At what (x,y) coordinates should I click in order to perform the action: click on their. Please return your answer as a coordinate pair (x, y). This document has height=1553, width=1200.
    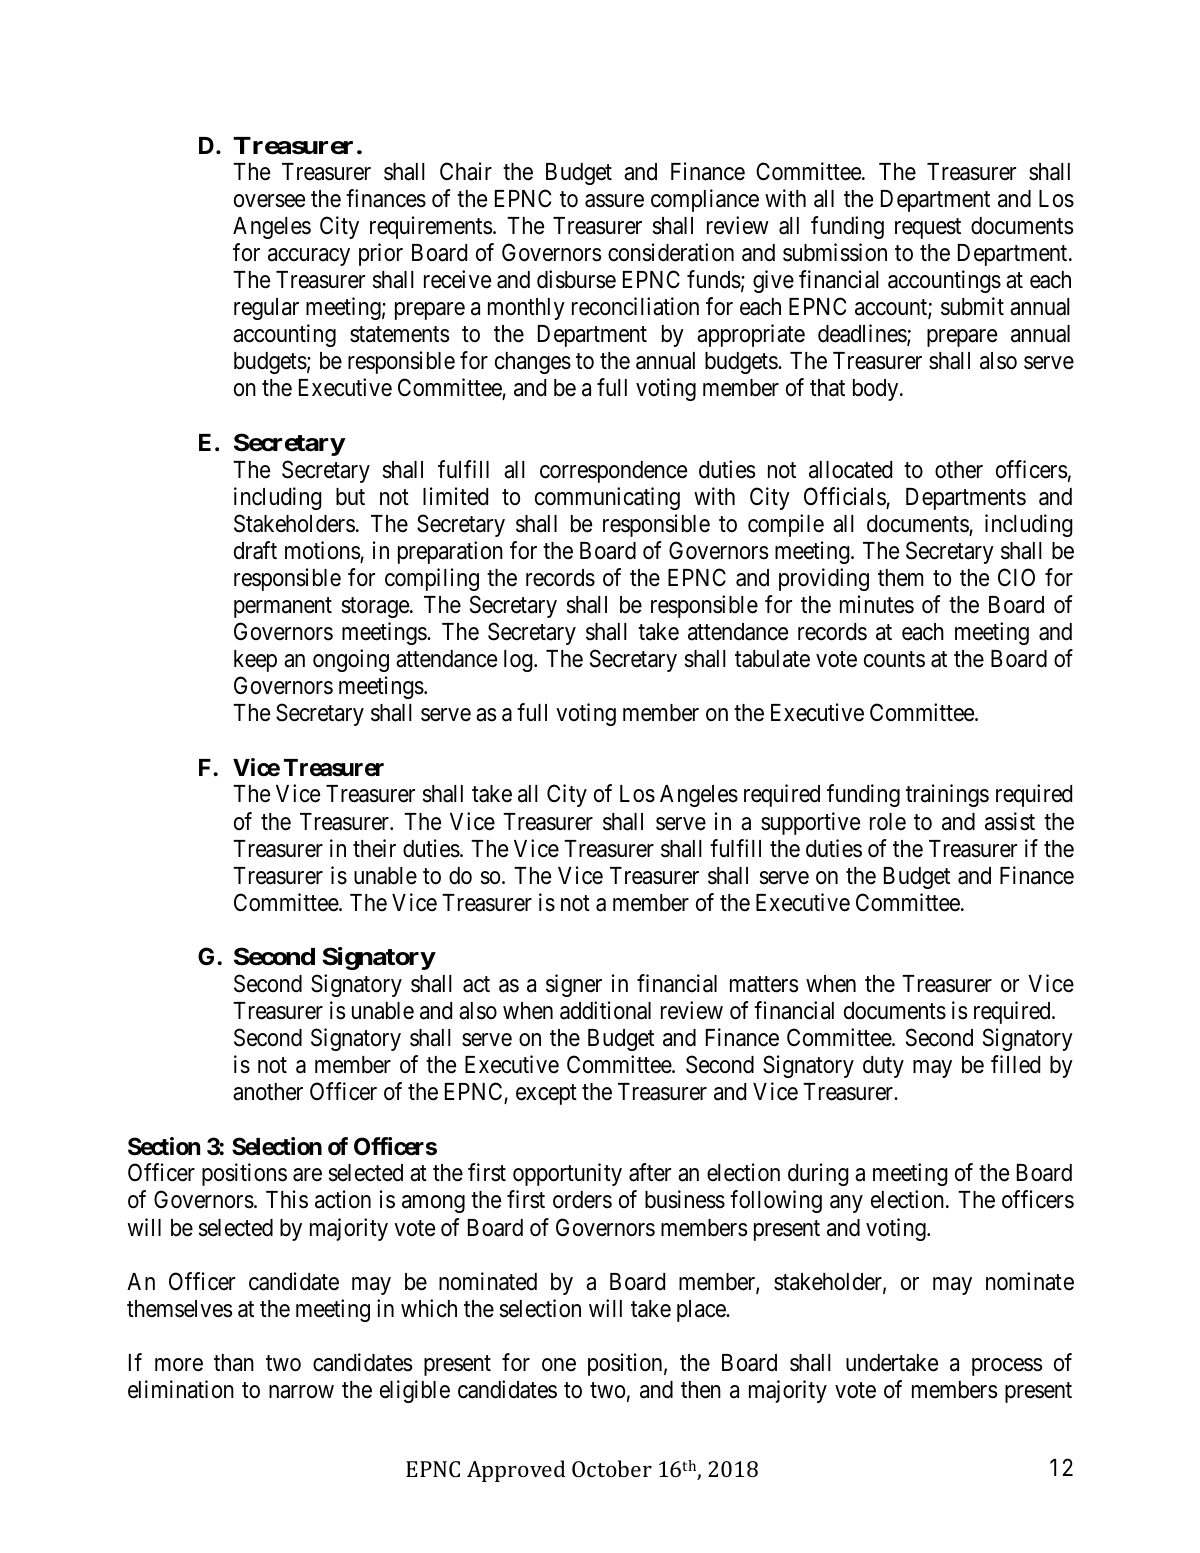
    Looking at the image, I should click on (374, 848).
